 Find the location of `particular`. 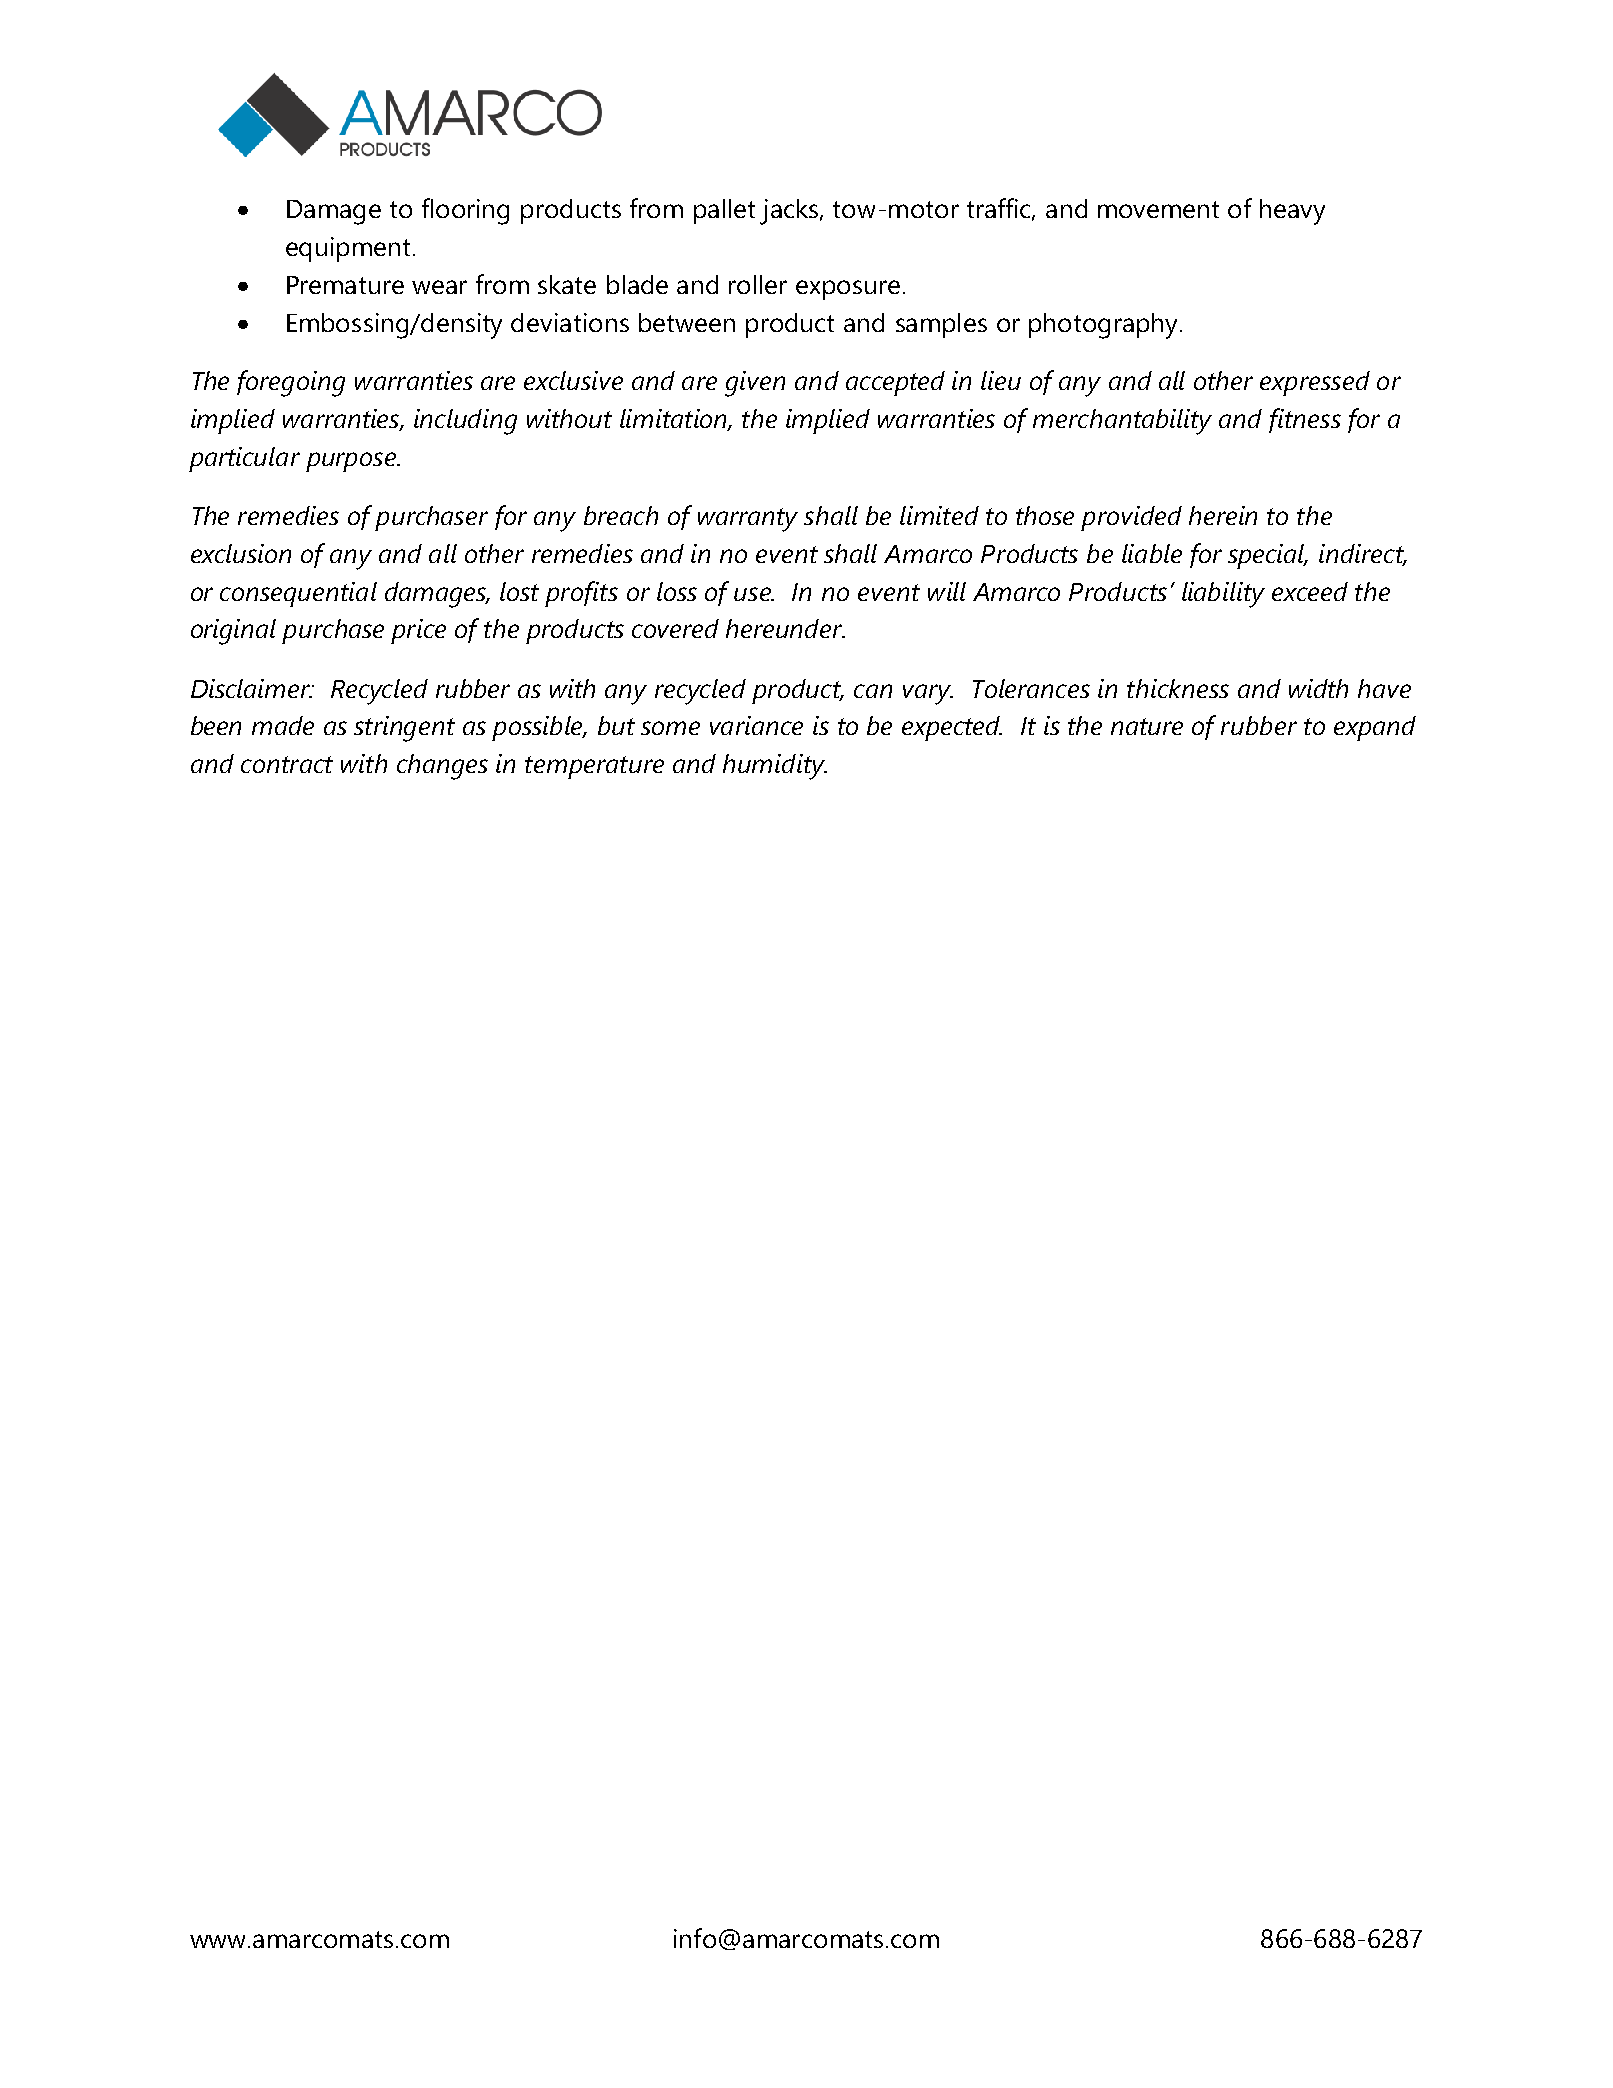

particular is located at coordinates (244, 459).
